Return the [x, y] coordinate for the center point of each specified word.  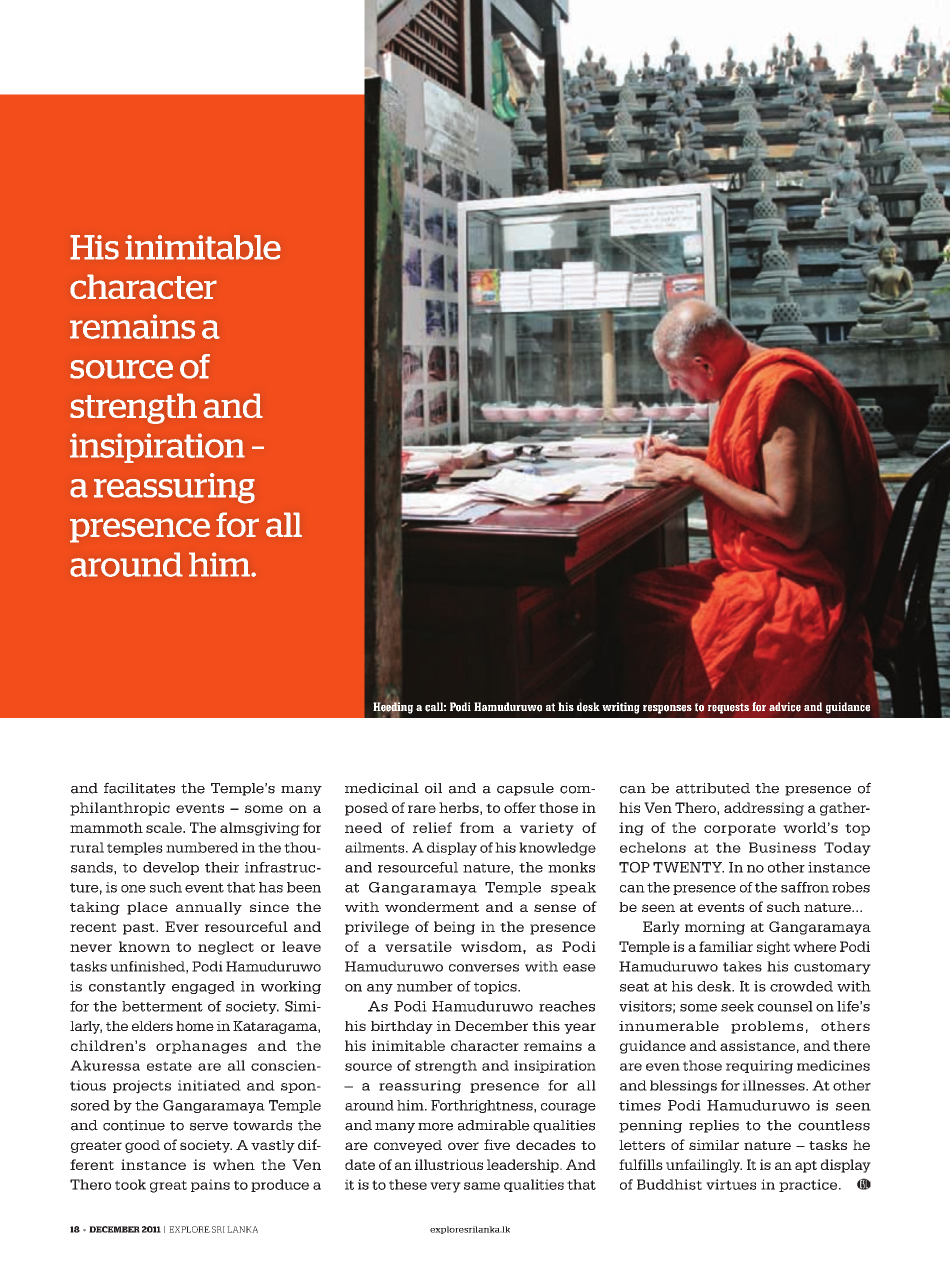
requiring [759, 1067]
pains [210, 1185]
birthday [402, 1027]
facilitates [139, 788]
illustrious [449, 1164]
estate [169, 1066]
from [477, 827]
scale [165, 827]
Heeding [393, 708]
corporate [740, 829]
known [144, 946]
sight [773, 948]
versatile [418, 946]
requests [728, 708]
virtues [731, 1184]
